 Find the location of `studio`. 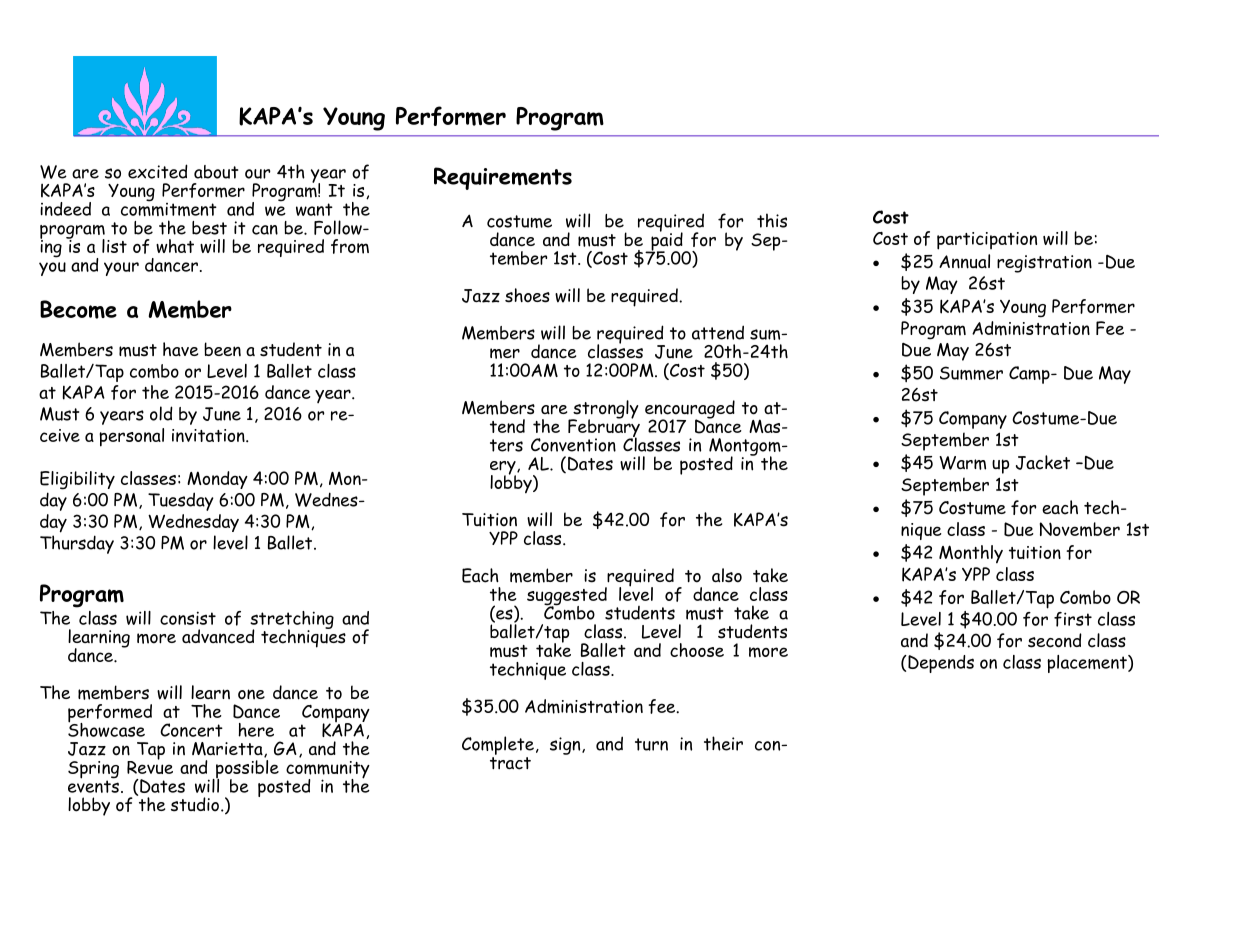

studio is located at coordinates (195, 804).
